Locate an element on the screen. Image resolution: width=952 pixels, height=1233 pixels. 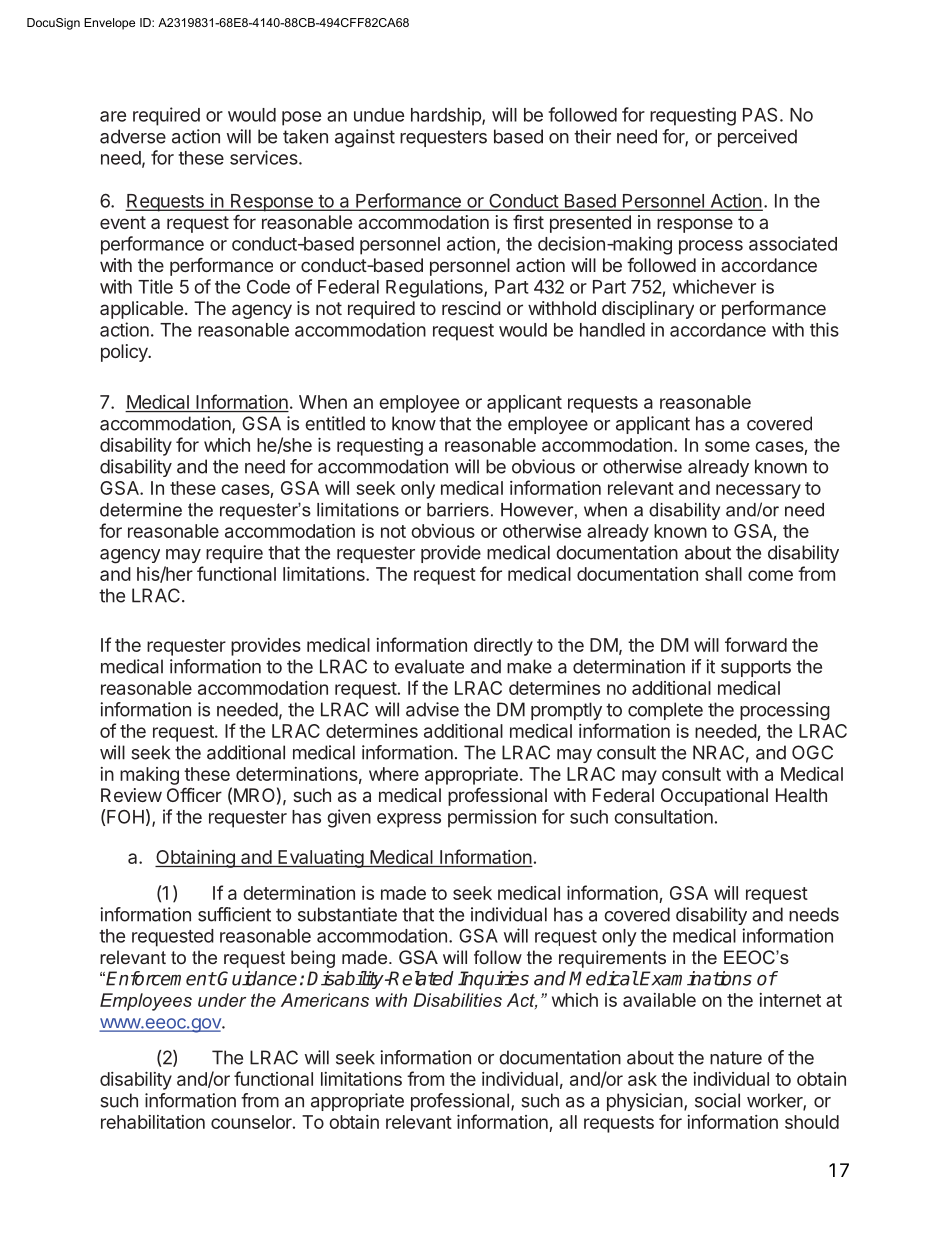
rehabilitation is located at coordinates (153, 1122).
